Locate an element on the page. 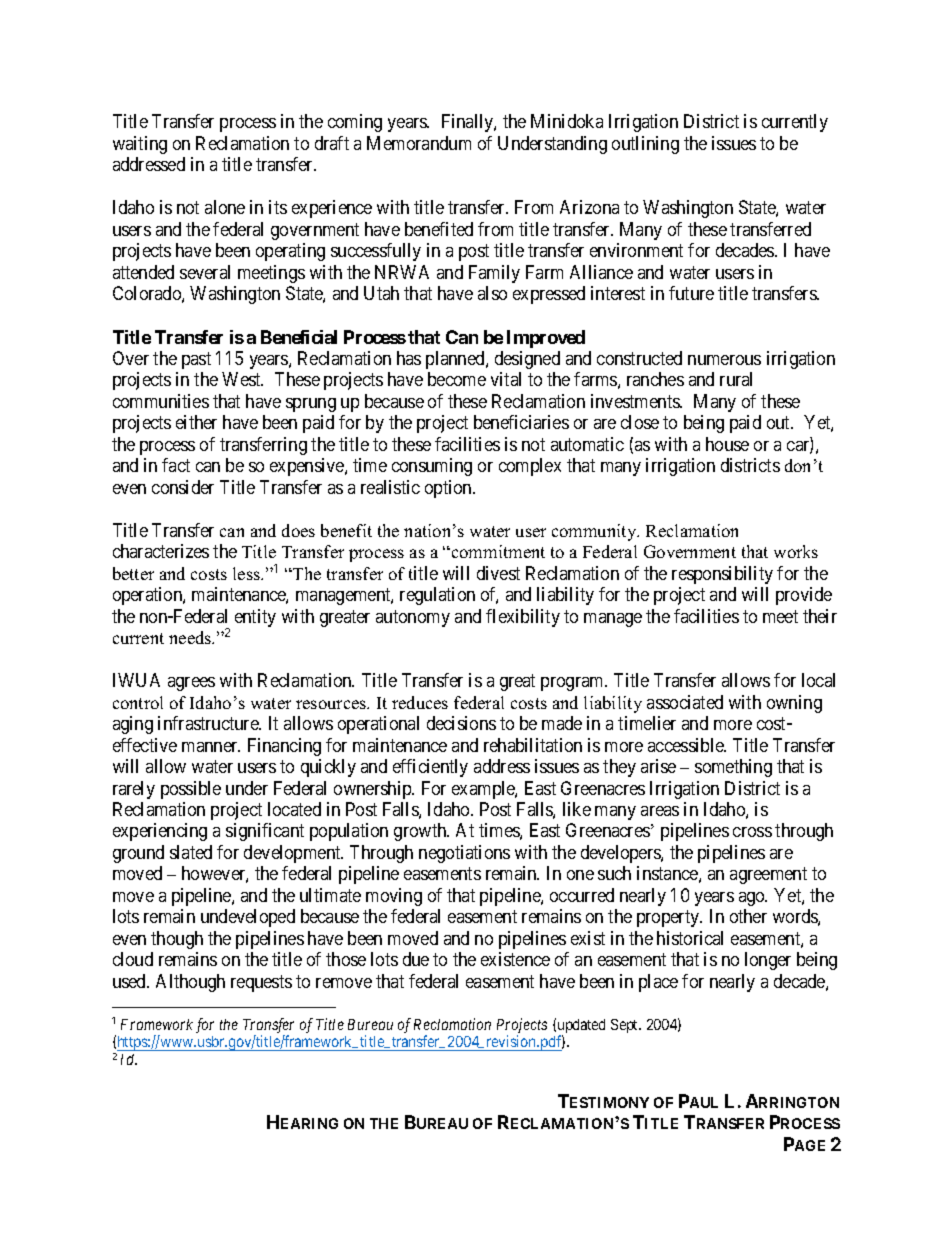 The width and height of the image is (952, 1233). characterizes is located at coordinates (161, 551).
